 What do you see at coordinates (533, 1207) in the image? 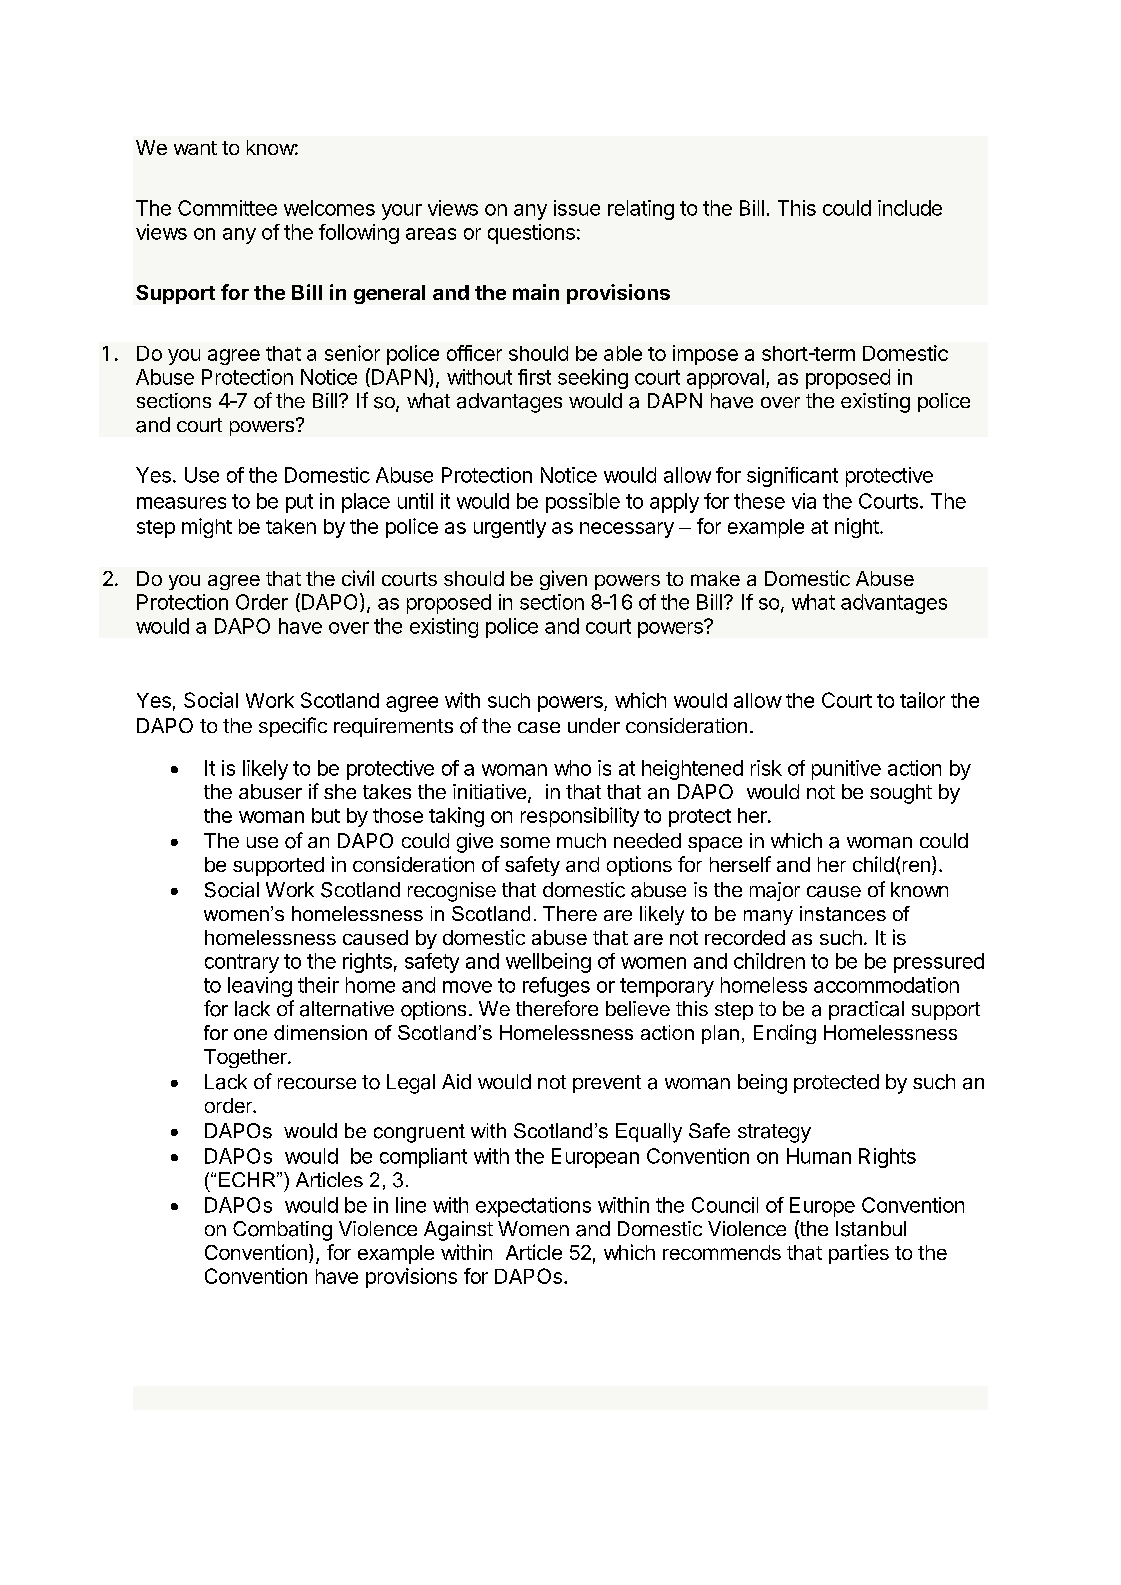
I see `expectations` at bounding box center [533, 1207].
